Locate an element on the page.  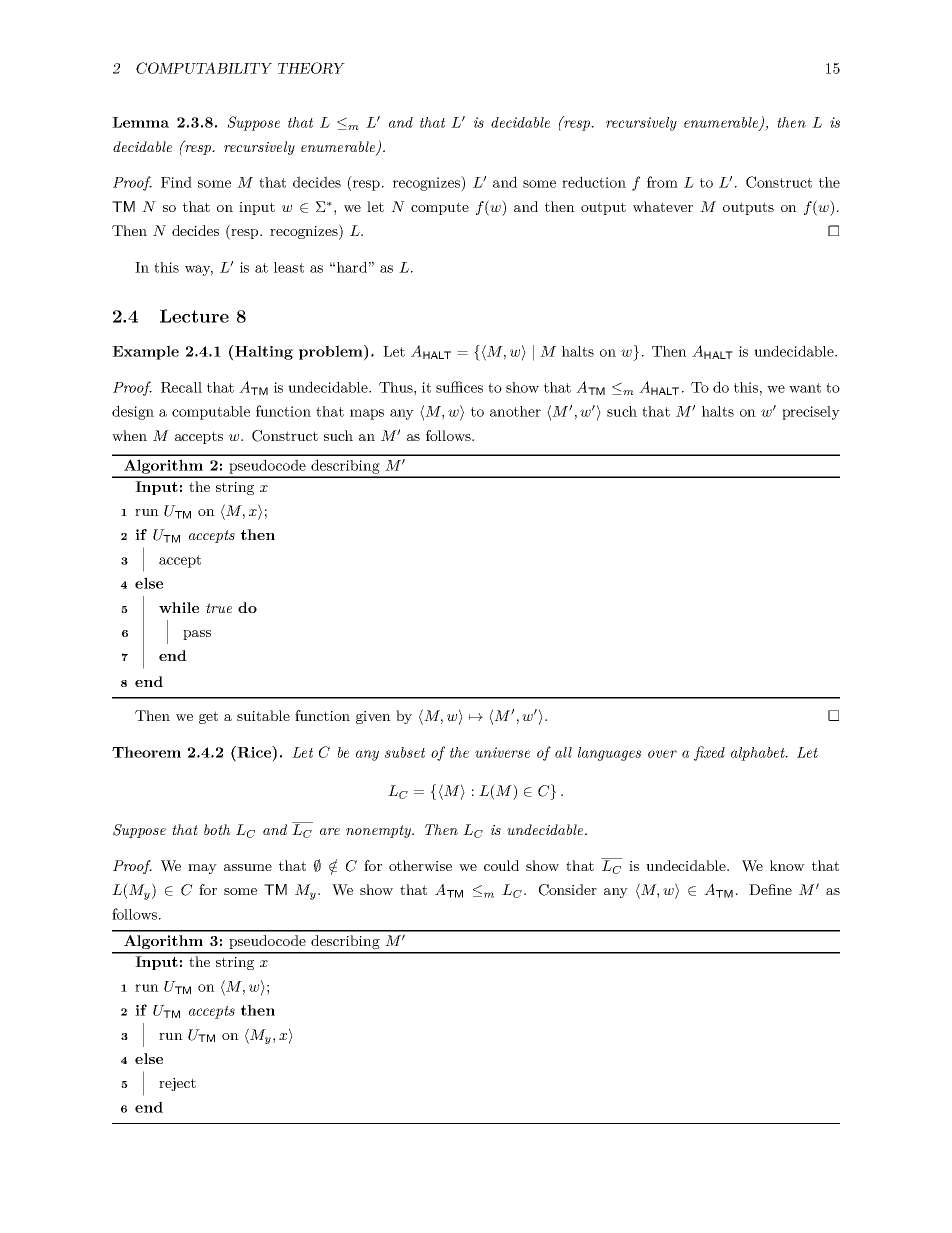
compute is located at coordinates (440, 208).
